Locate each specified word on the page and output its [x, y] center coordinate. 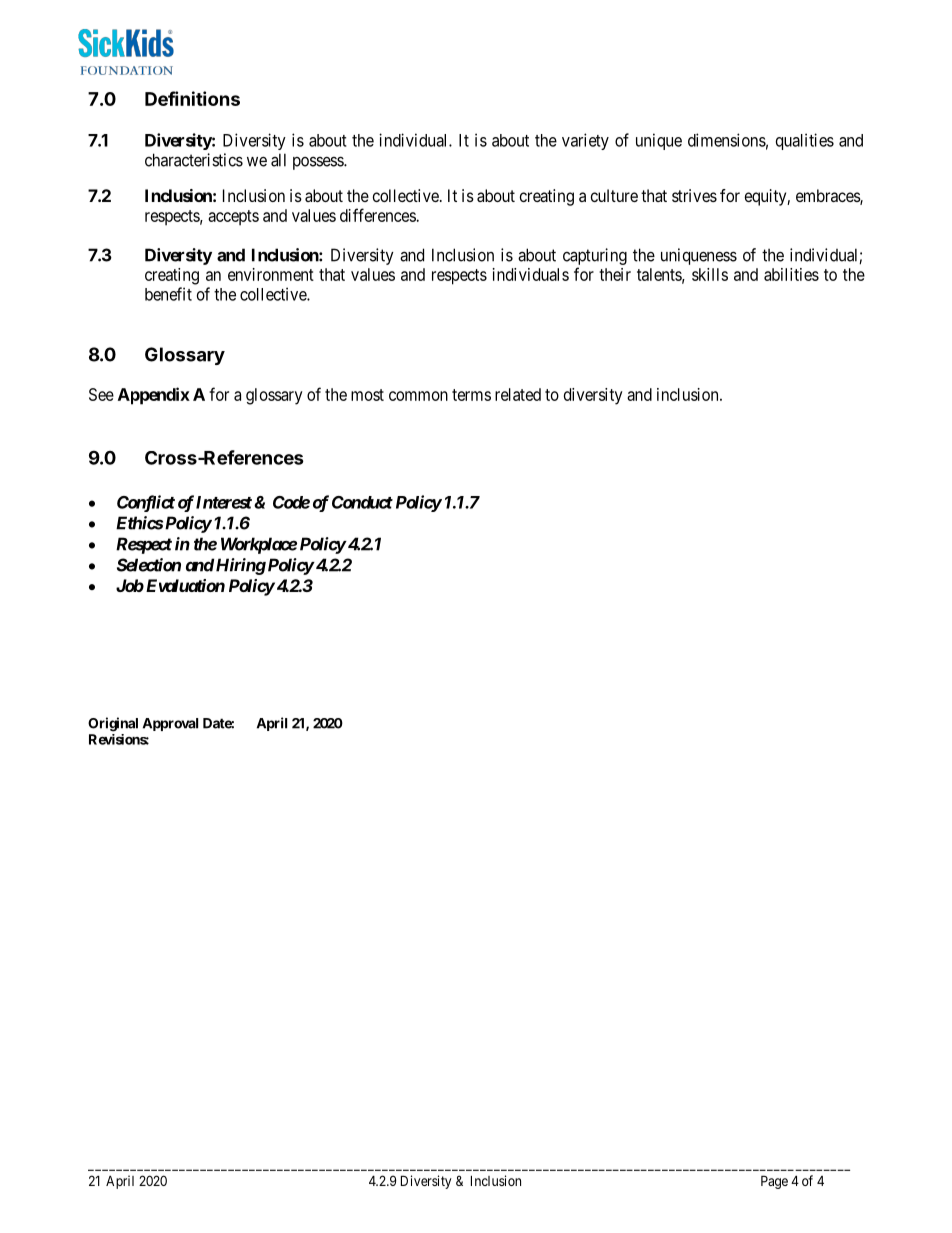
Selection [149, 565]
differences [378, 215]
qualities [805, 141]
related [518, 394]
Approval [170, 724]
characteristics [194, 160]
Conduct [362, 502]
